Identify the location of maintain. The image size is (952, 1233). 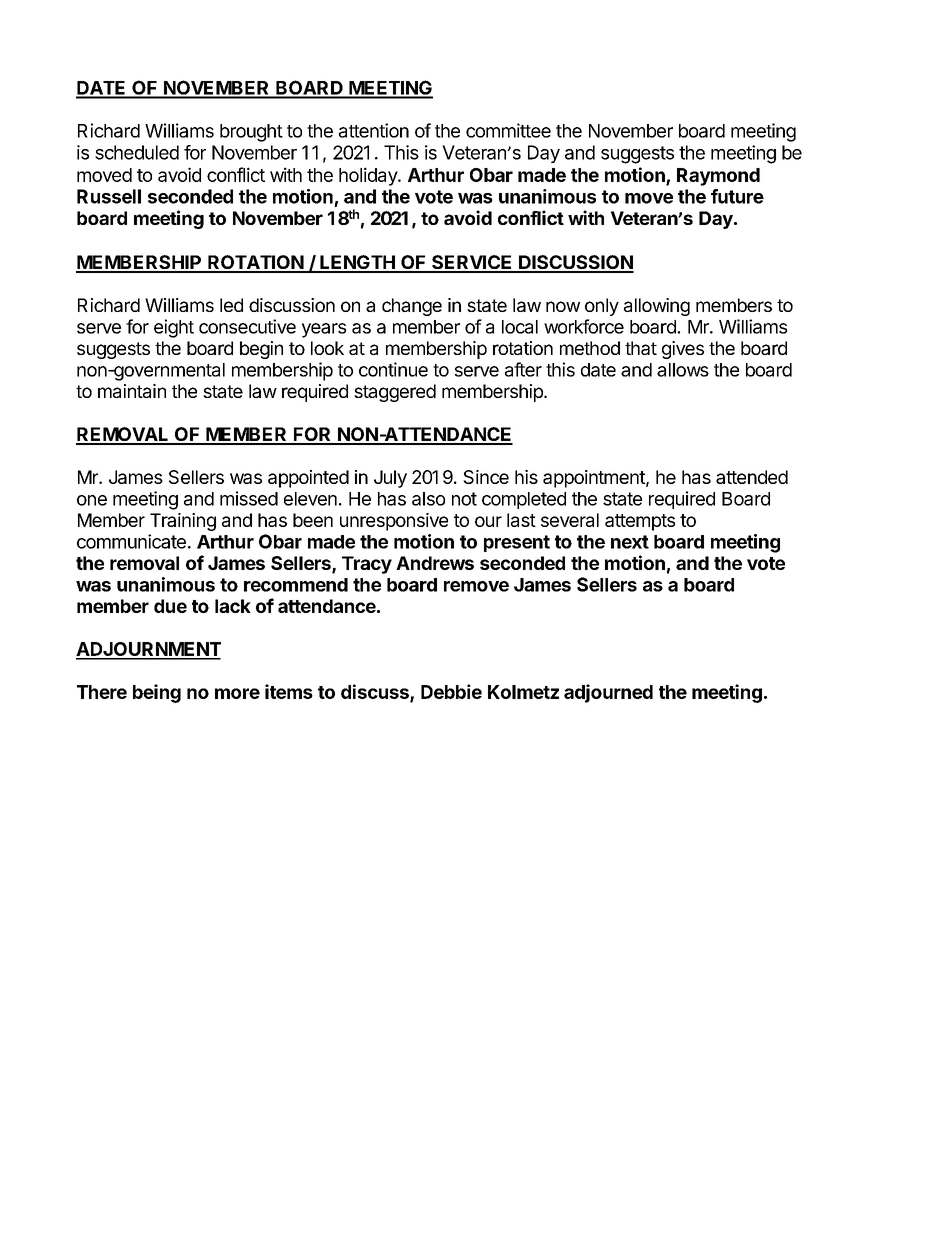
(132, 391).
